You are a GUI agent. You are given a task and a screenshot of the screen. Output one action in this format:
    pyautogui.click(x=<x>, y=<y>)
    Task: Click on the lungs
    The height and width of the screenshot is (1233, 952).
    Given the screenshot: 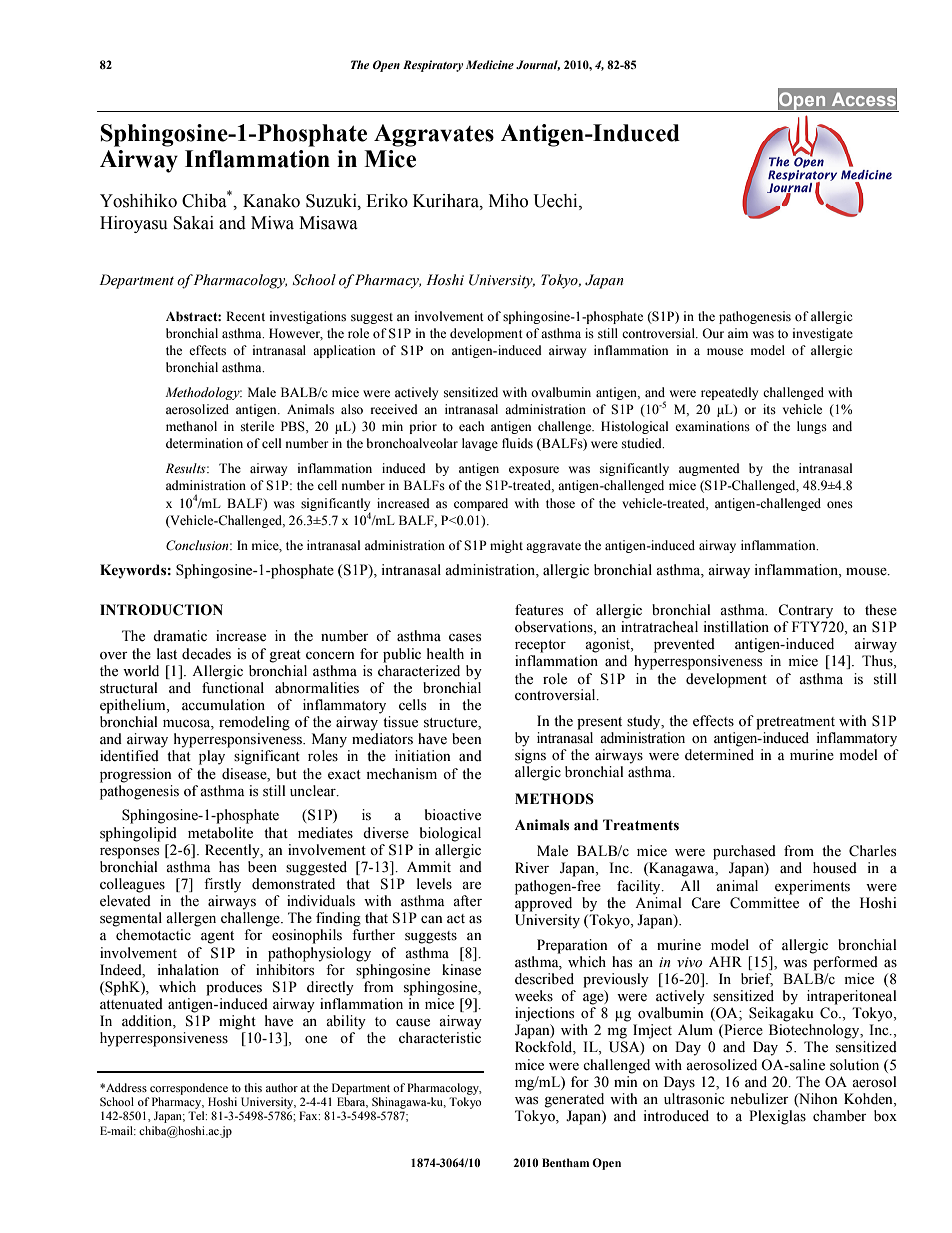 What is the action you would take?
    pyautogui.click(x=812, y=427)
